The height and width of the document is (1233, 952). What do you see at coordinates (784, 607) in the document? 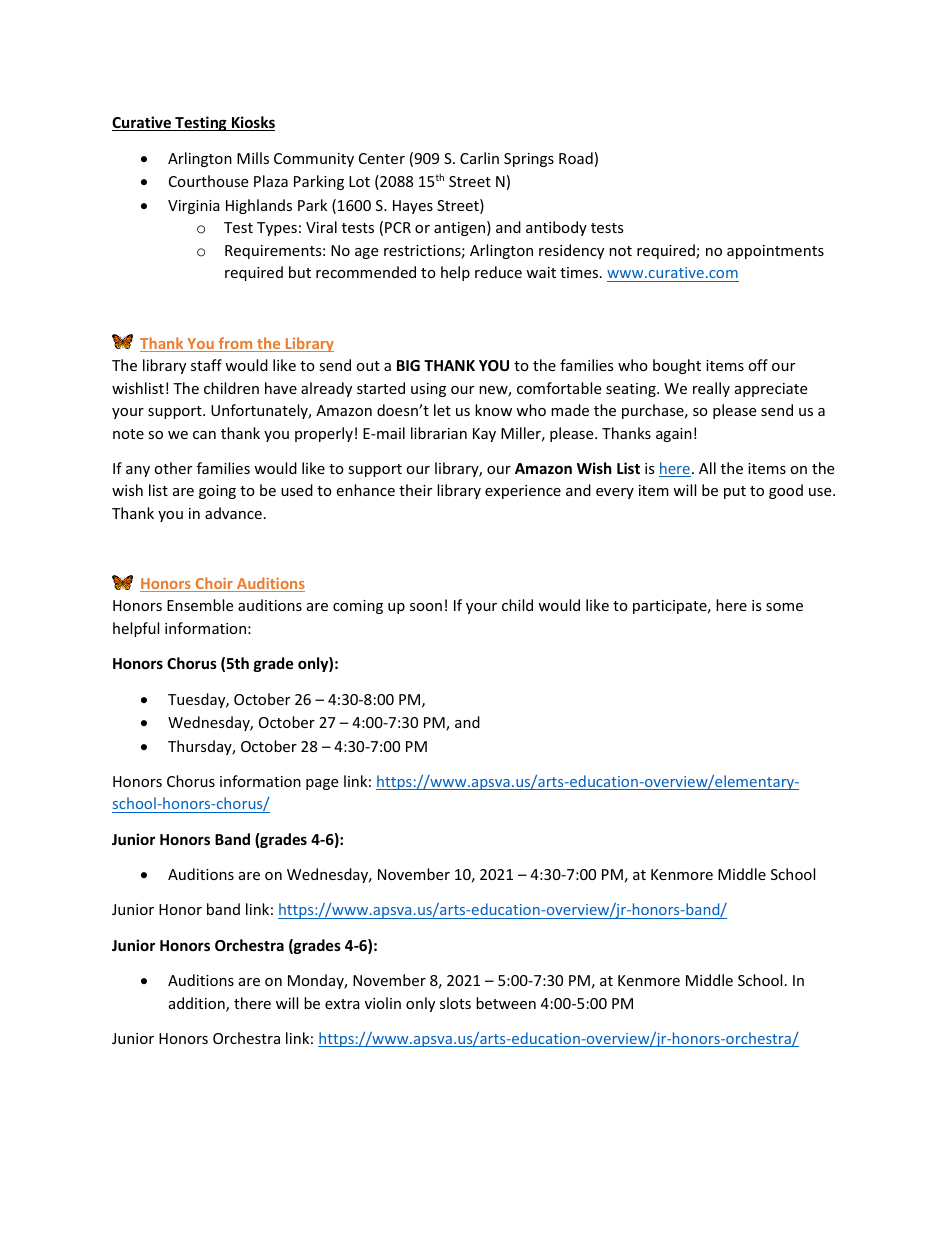
I see `some` at bounding box center [784, 607].
